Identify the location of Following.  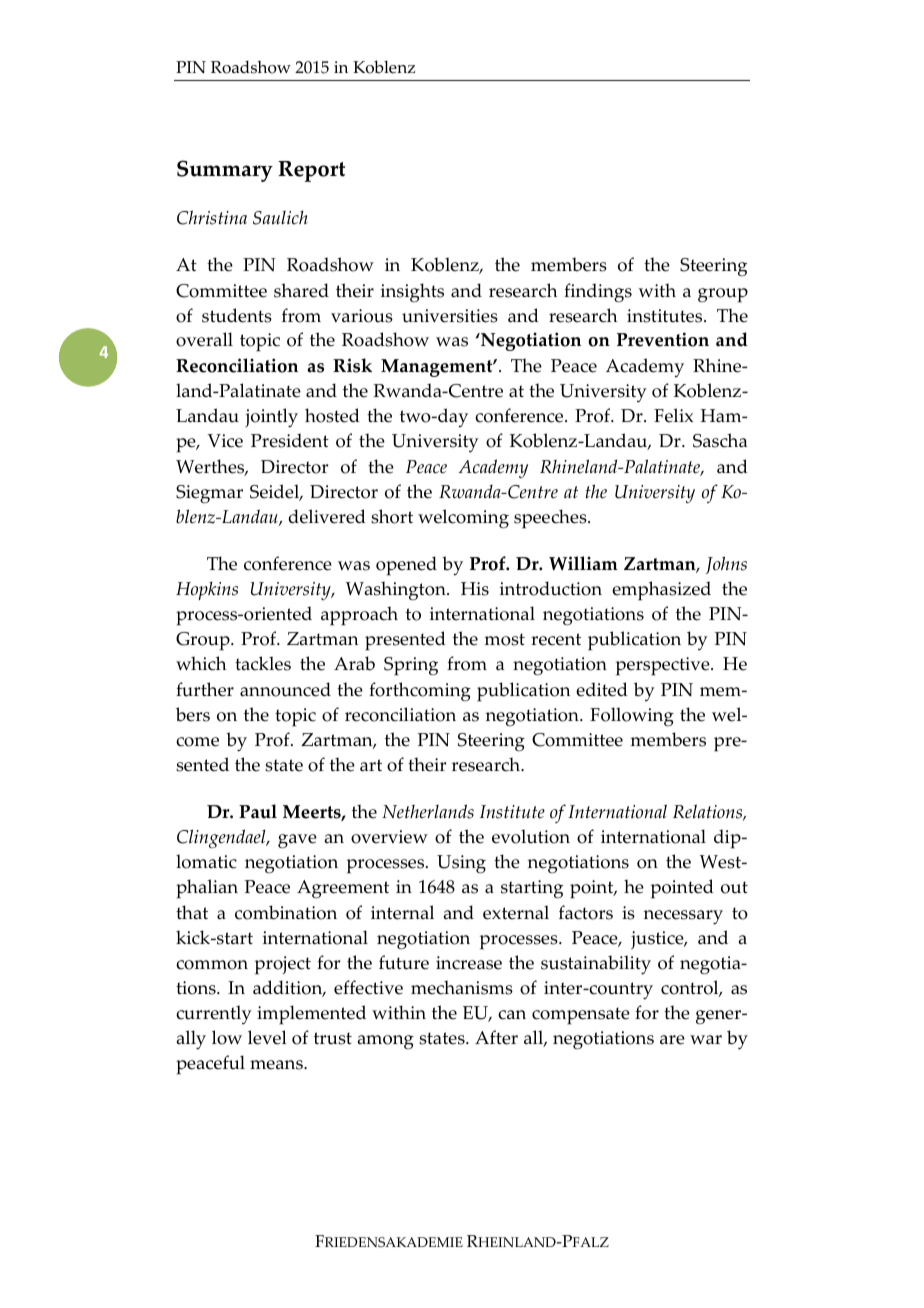
(632, 716).
